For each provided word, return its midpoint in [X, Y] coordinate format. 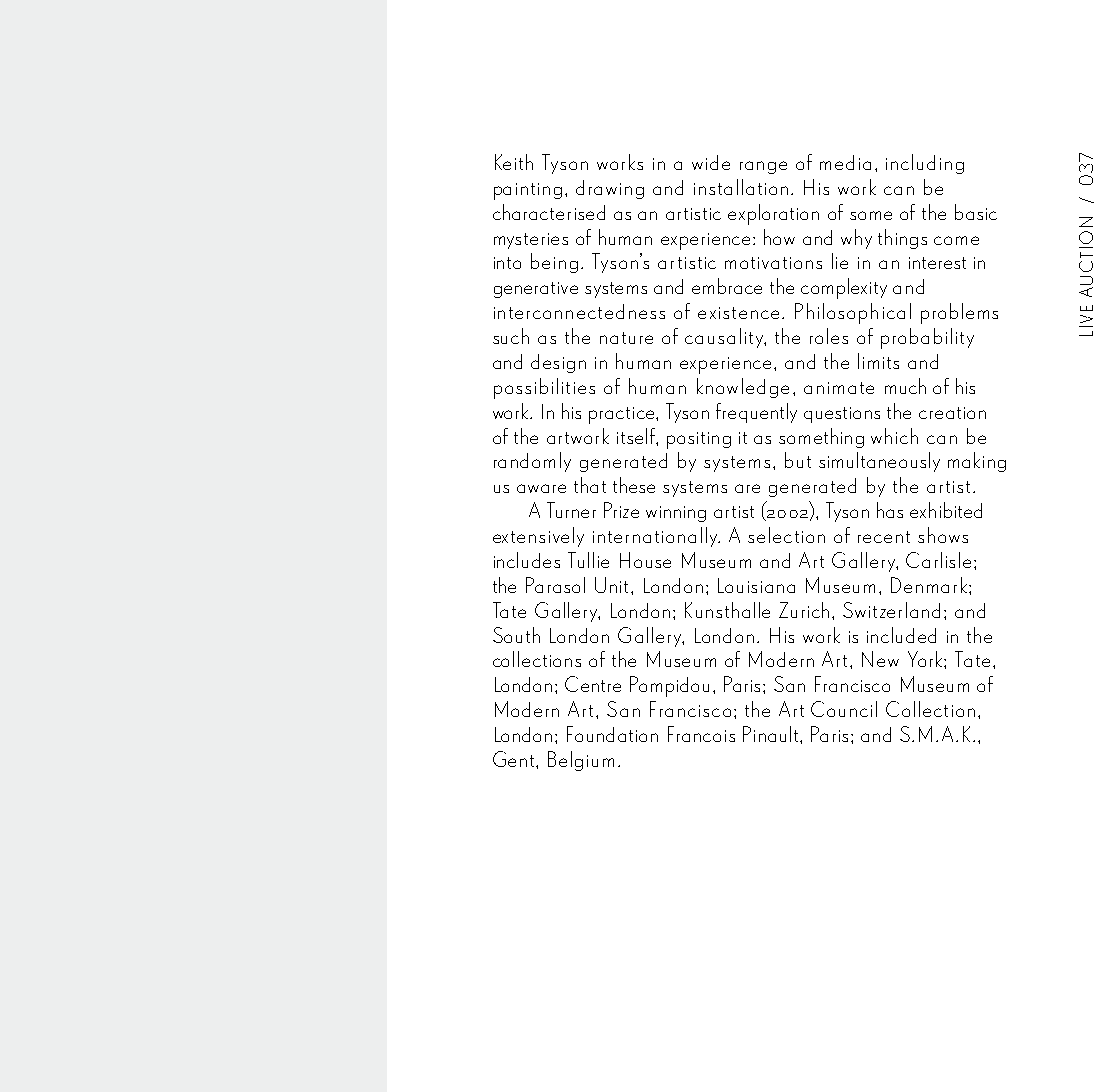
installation [741, 187]
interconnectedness [579, 311]
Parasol [555, 585]
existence [738, 313]
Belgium [581, 761]
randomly [532, 462]
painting [528, 191]
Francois [701, 734]
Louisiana [756, 585]
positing [699, 440]
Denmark [929, 585]
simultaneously [879, 462]
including [925, 164]
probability [927, 338]
